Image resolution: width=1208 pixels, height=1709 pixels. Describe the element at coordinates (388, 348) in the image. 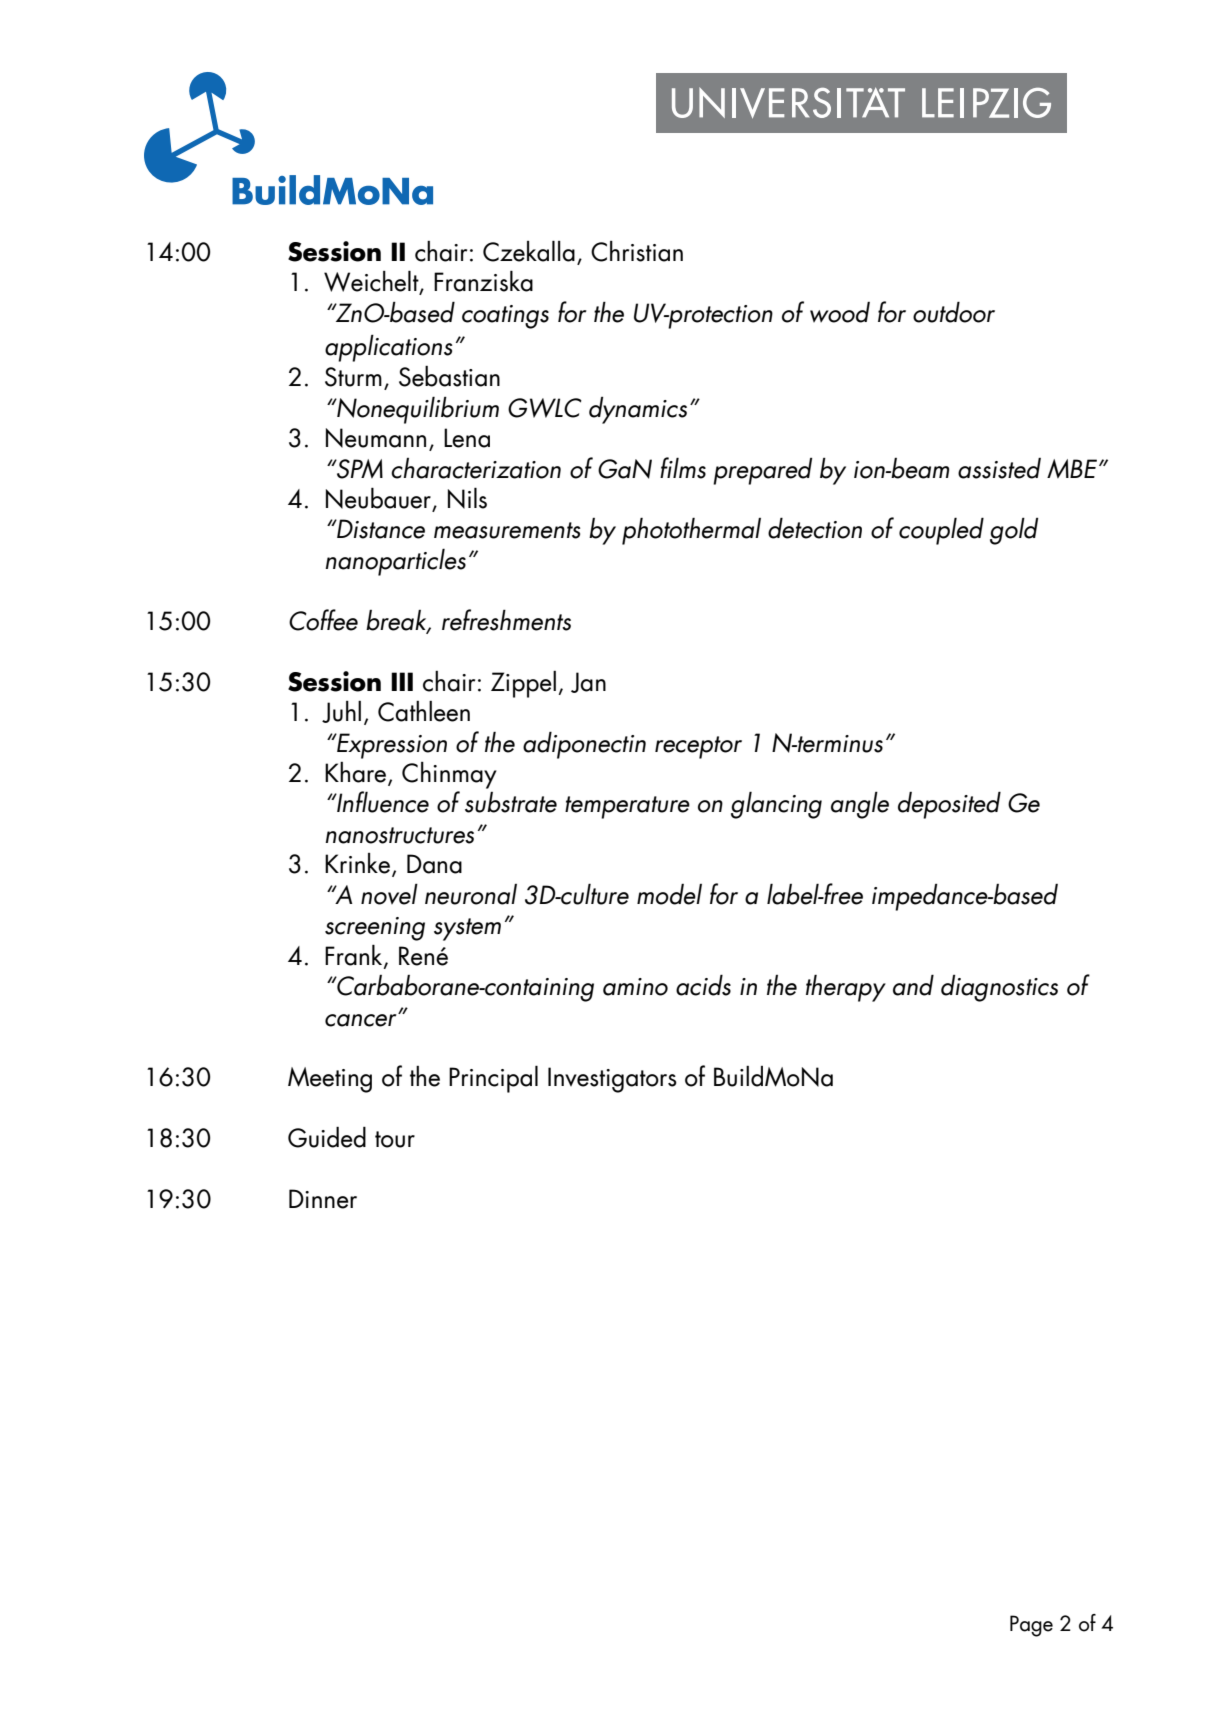

I see `applications` at that location.
